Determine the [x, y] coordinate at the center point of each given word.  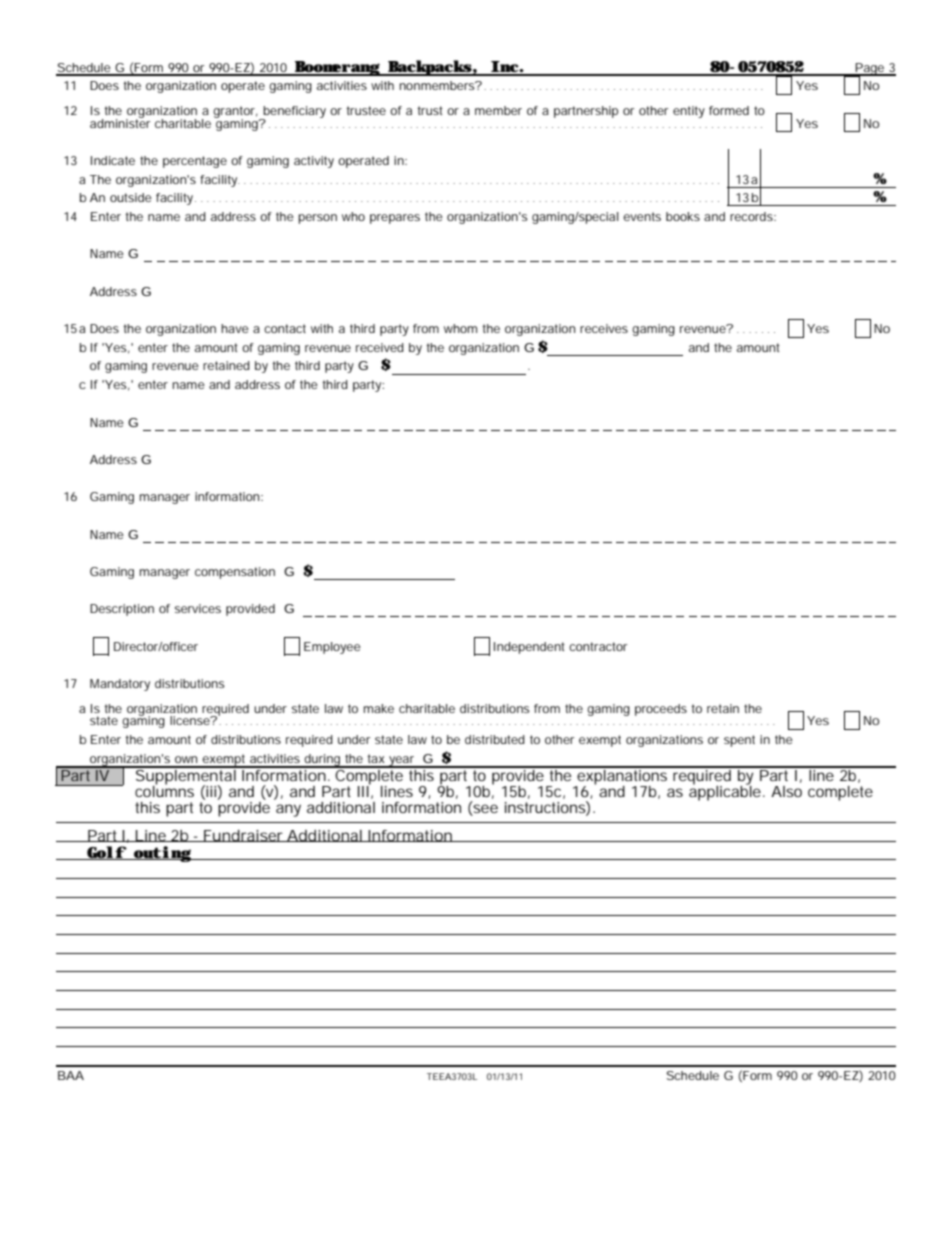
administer [120, 122]
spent [739, 741]
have [235, 328]
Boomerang [337, 68]
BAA [71, 1075]
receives [604, 328]
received [380, 347]
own [186, 759]
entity [689, 112]
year [402, 762]
